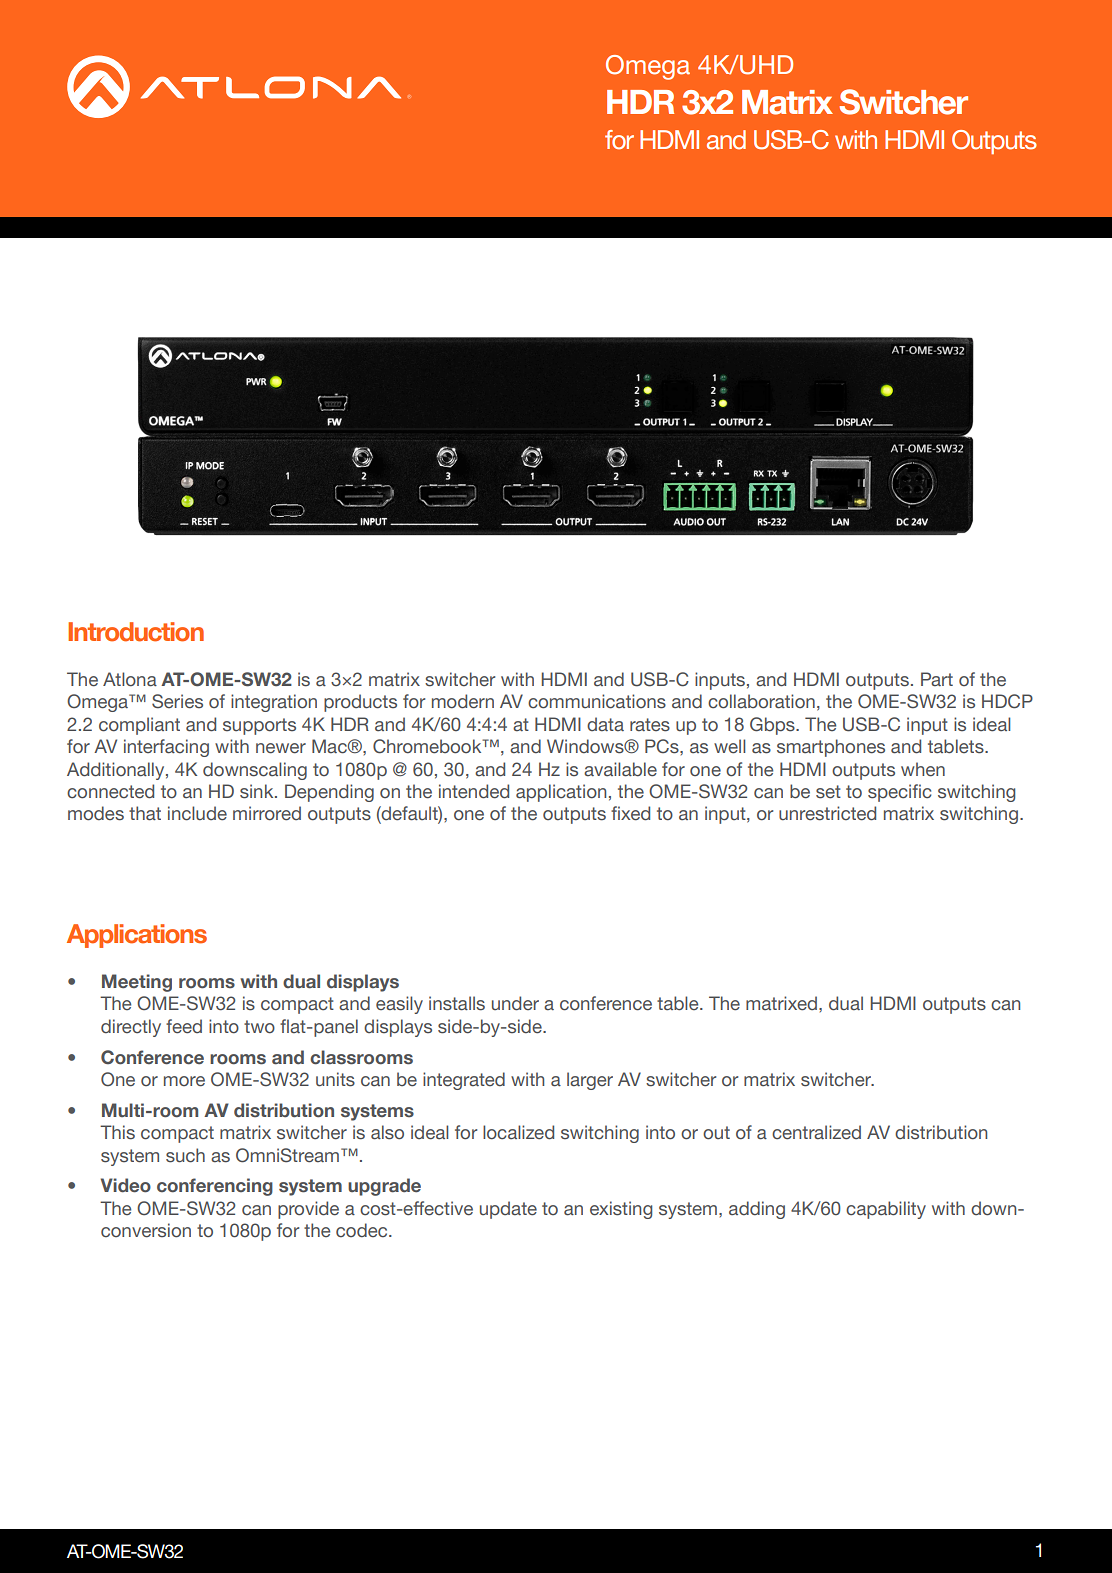 This image has height=1573, width=1112. I want to click on modern, so click(463, 701).
